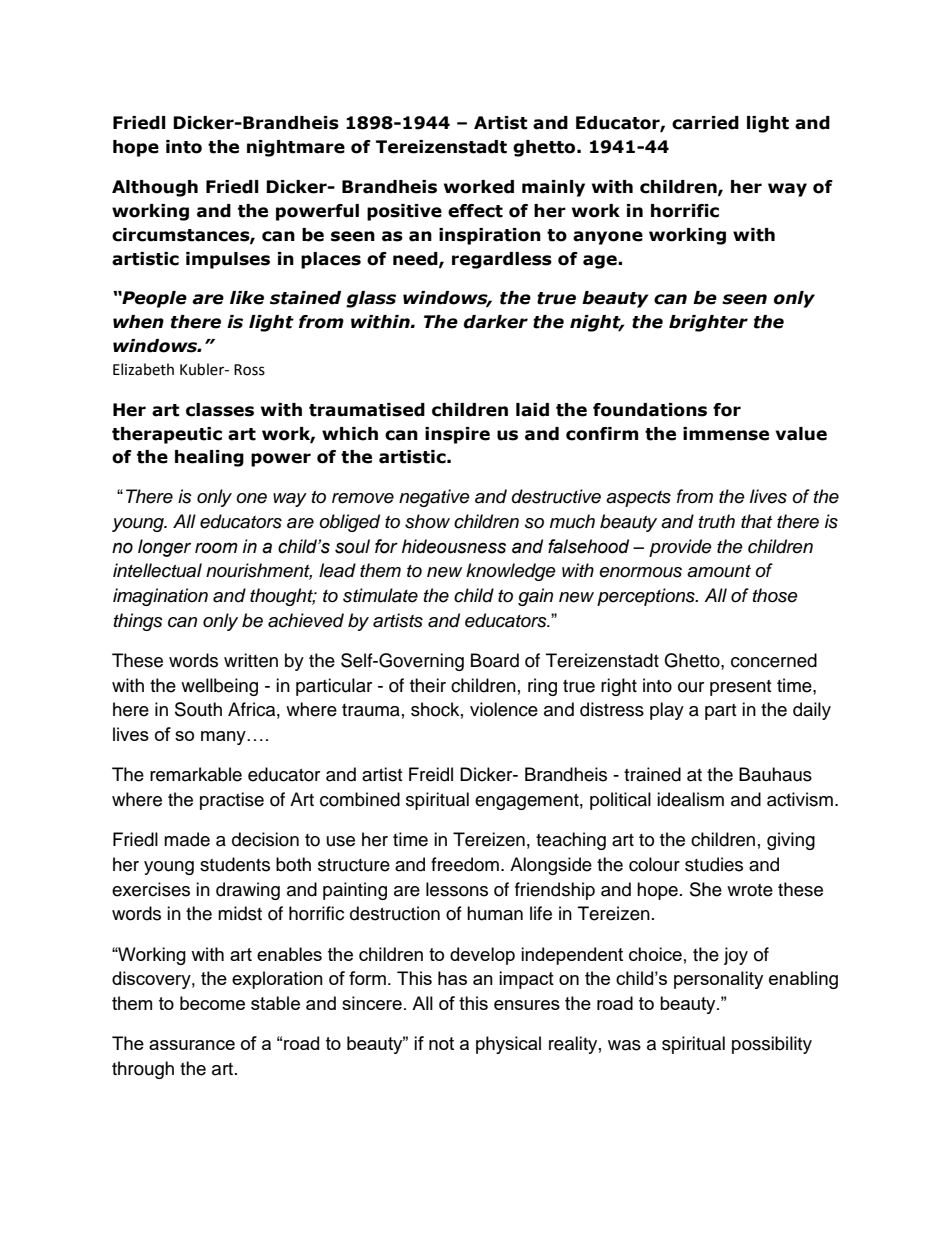 The width and height of the screenshot is (952, 1233). Describe the element at coordinates (475, 211) in the screenshot. I see `effect` at that location.
